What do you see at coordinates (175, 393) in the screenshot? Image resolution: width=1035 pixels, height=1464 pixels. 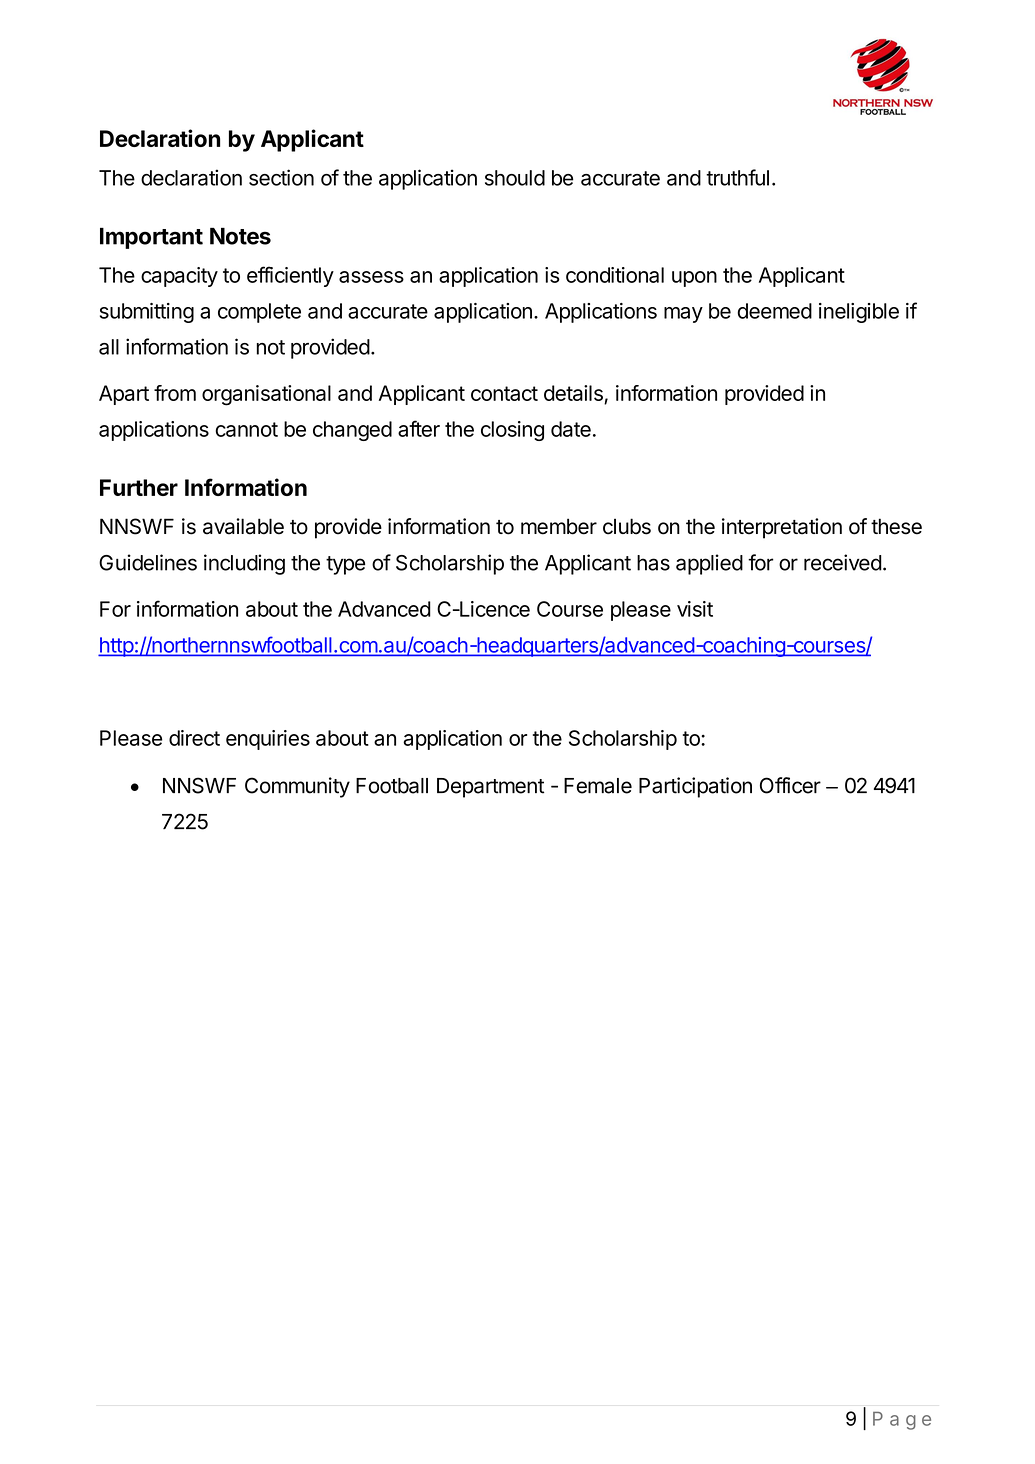 I see `from` at bounding box center [175, 393].
